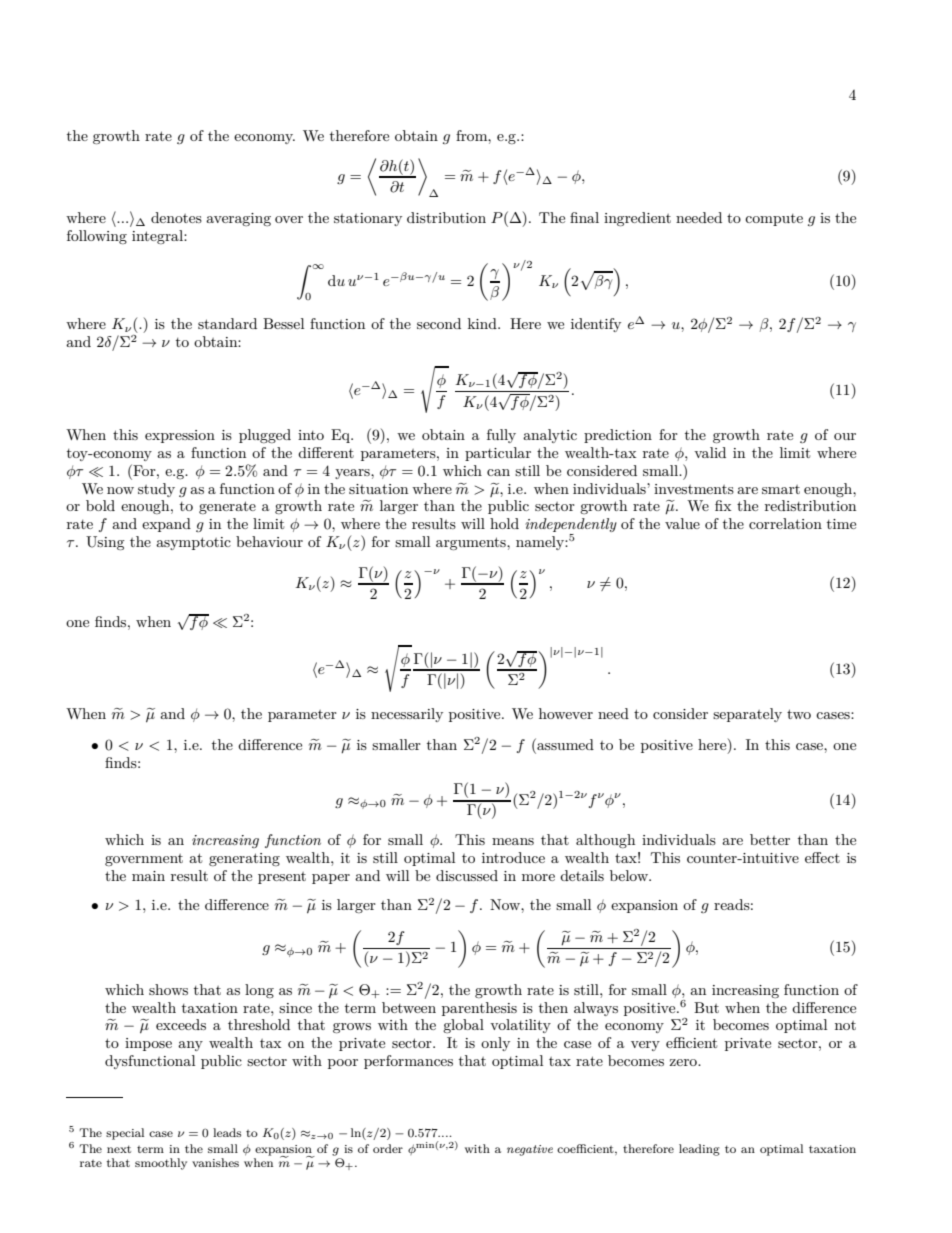 The width and height of the screenshot is (952, 1233). What do you see at coordinates (472, 543) in the screenshot?
I see `arguments` at bounding box center [472, 543].
